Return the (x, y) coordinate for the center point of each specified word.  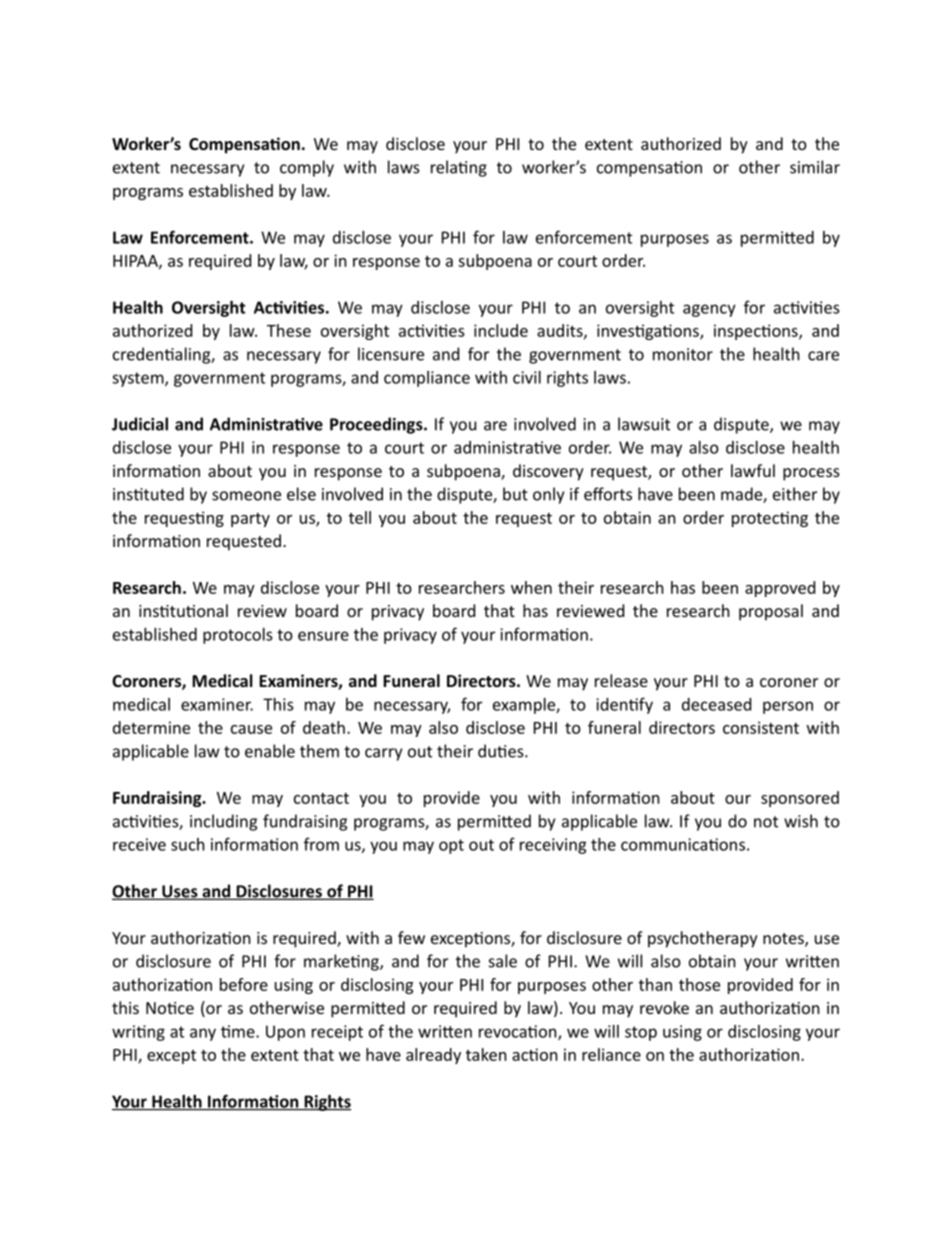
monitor (683, 354)
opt (451, 846)
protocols (238, 636)
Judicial (140, 424)
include (501, 330)
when (531, 587)
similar (815, 167)
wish (801, 821)
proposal (771, 612)
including (223, 822)
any (203, 1034)
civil (527, 377)
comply (307, 168)
